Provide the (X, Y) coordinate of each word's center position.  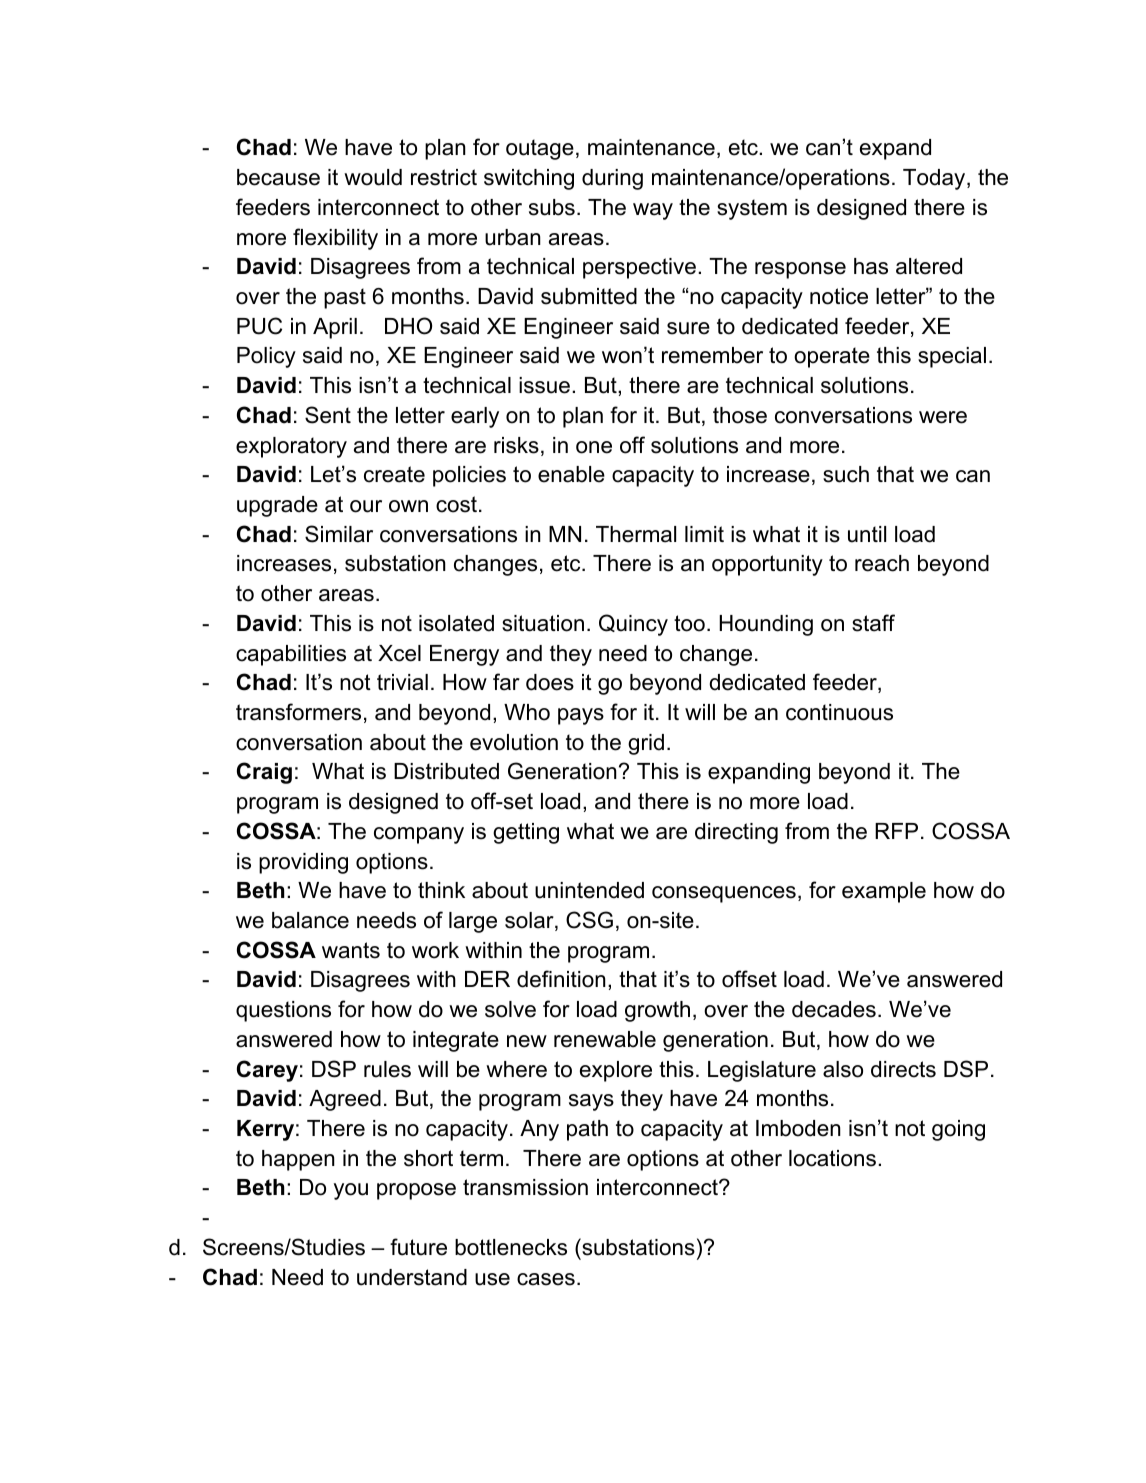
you (351, 1191)
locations (832, 1158)
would (373, 177)
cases (546, 1279)
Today (935, 179)
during (612, 179)
